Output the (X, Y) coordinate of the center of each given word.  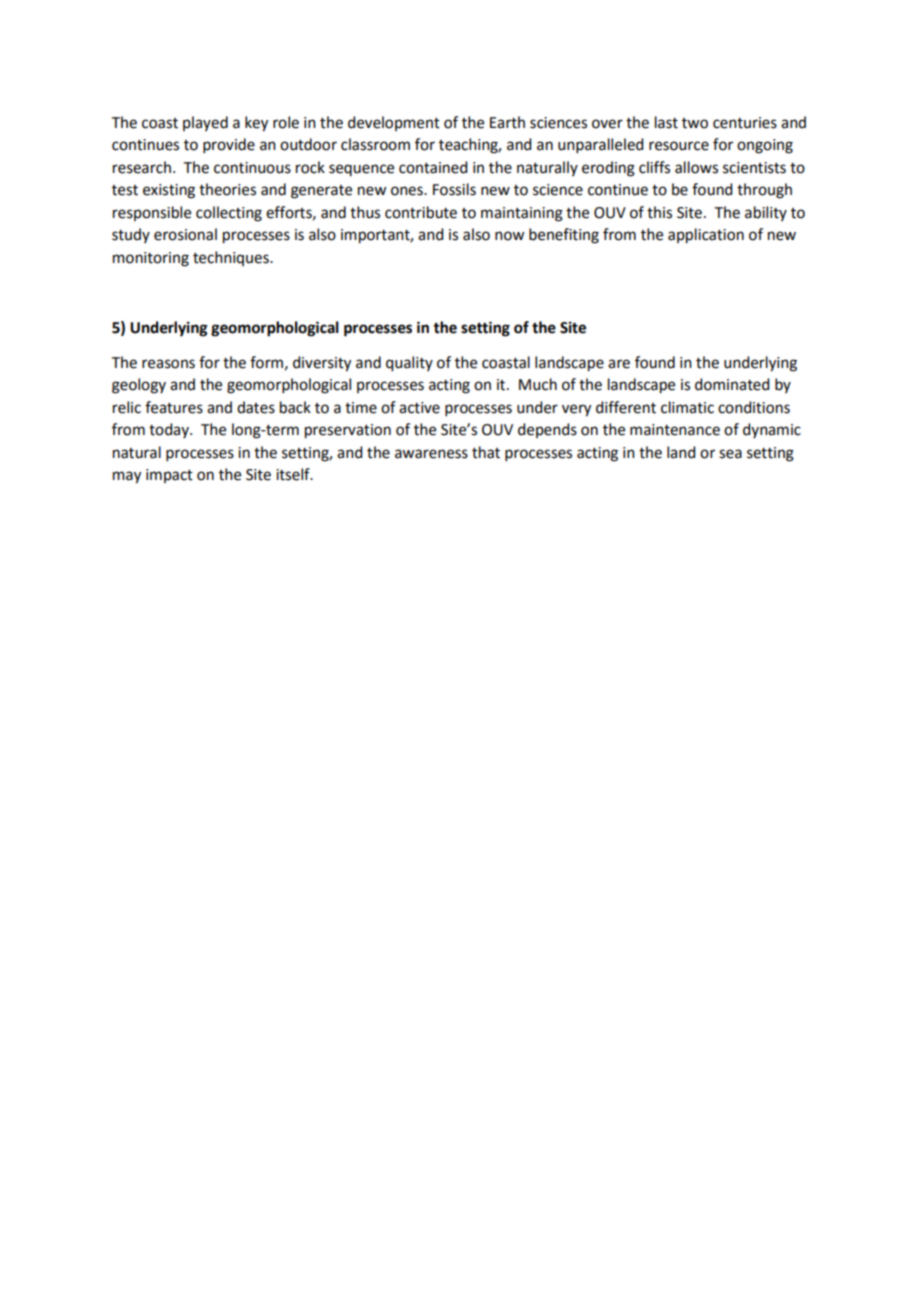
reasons (168, 364)
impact (169, 476)
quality (409, 364)
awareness (431, 454)
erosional (185, 234)
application (706, 236)
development (394, 123)
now (509, 236)
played (205, 123)
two (695, 123)
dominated (732, 384)
